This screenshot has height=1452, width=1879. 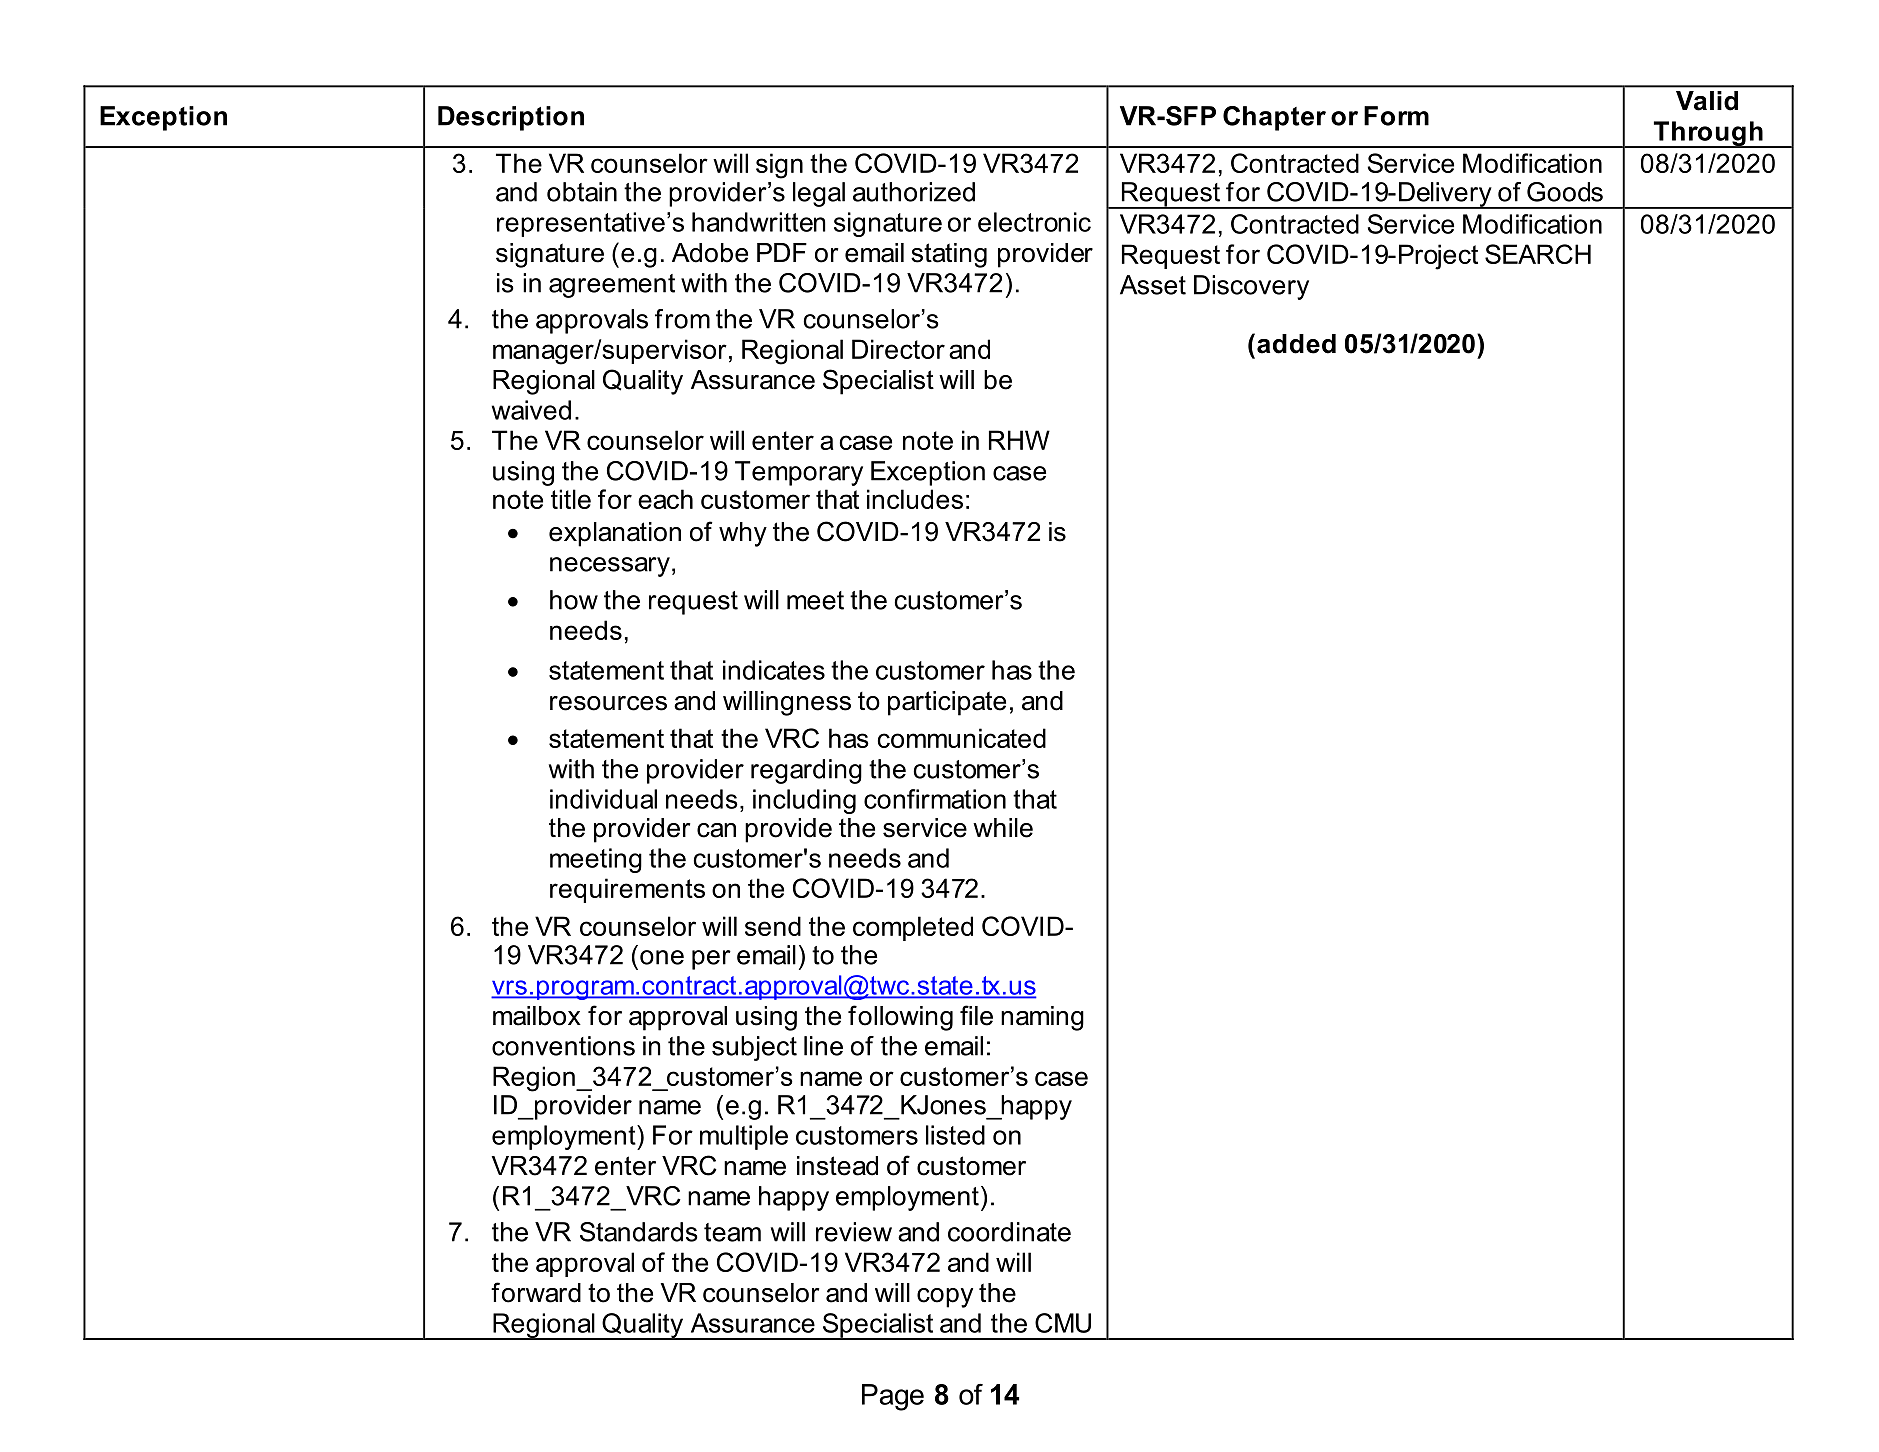 What do you see at coordinates (1063, 1323) in the screenshot?
I see `CMU` at bounding box center [1063, 1323].
